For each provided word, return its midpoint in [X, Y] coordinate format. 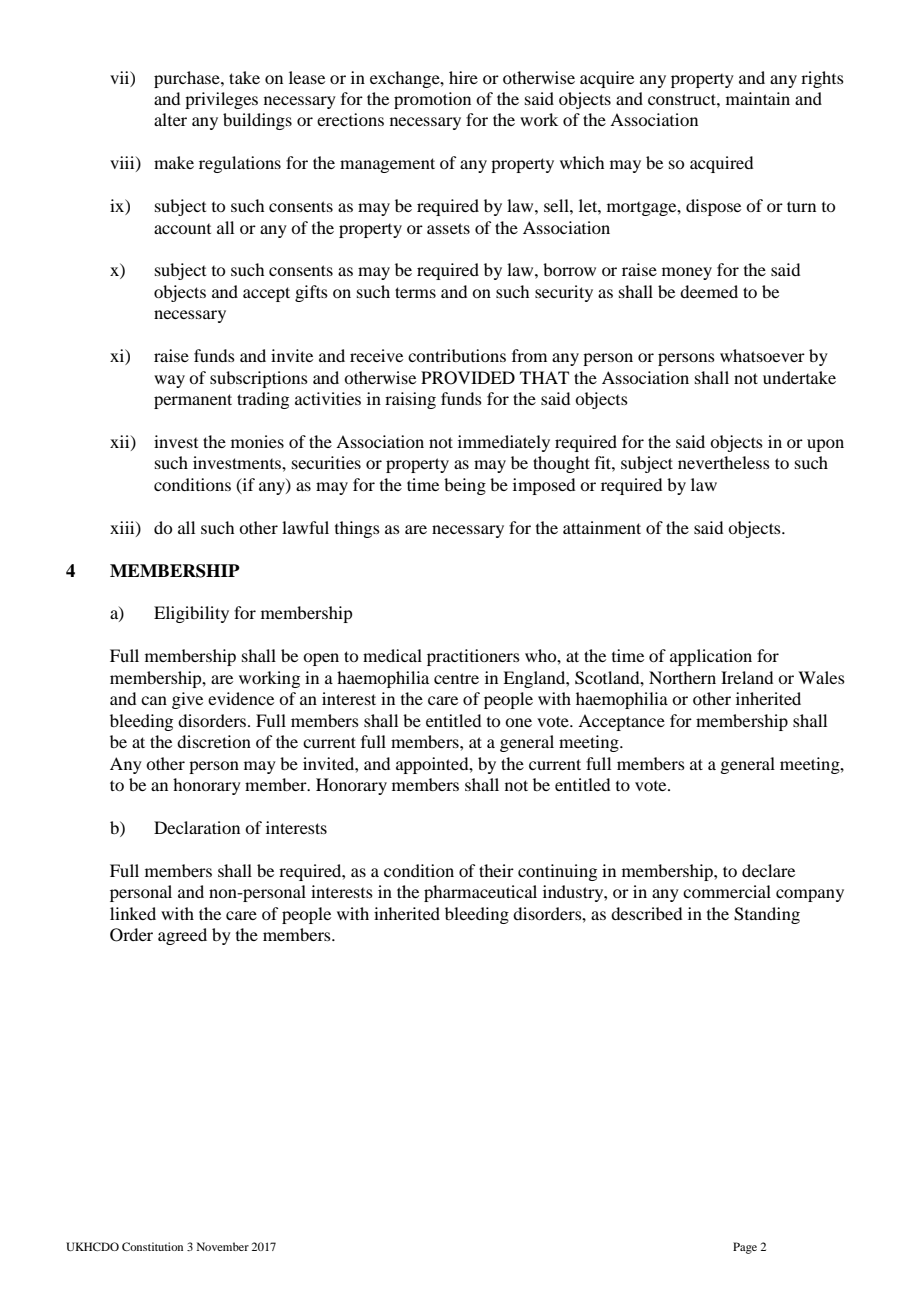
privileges [221, 100]
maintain [758, 98]
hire [463, 77]
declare [768, 870]
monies [257, 441]
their [496, 870]
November [223, 1246]
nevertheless [724, 462]
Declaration [197, 827]
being [465, 486]
